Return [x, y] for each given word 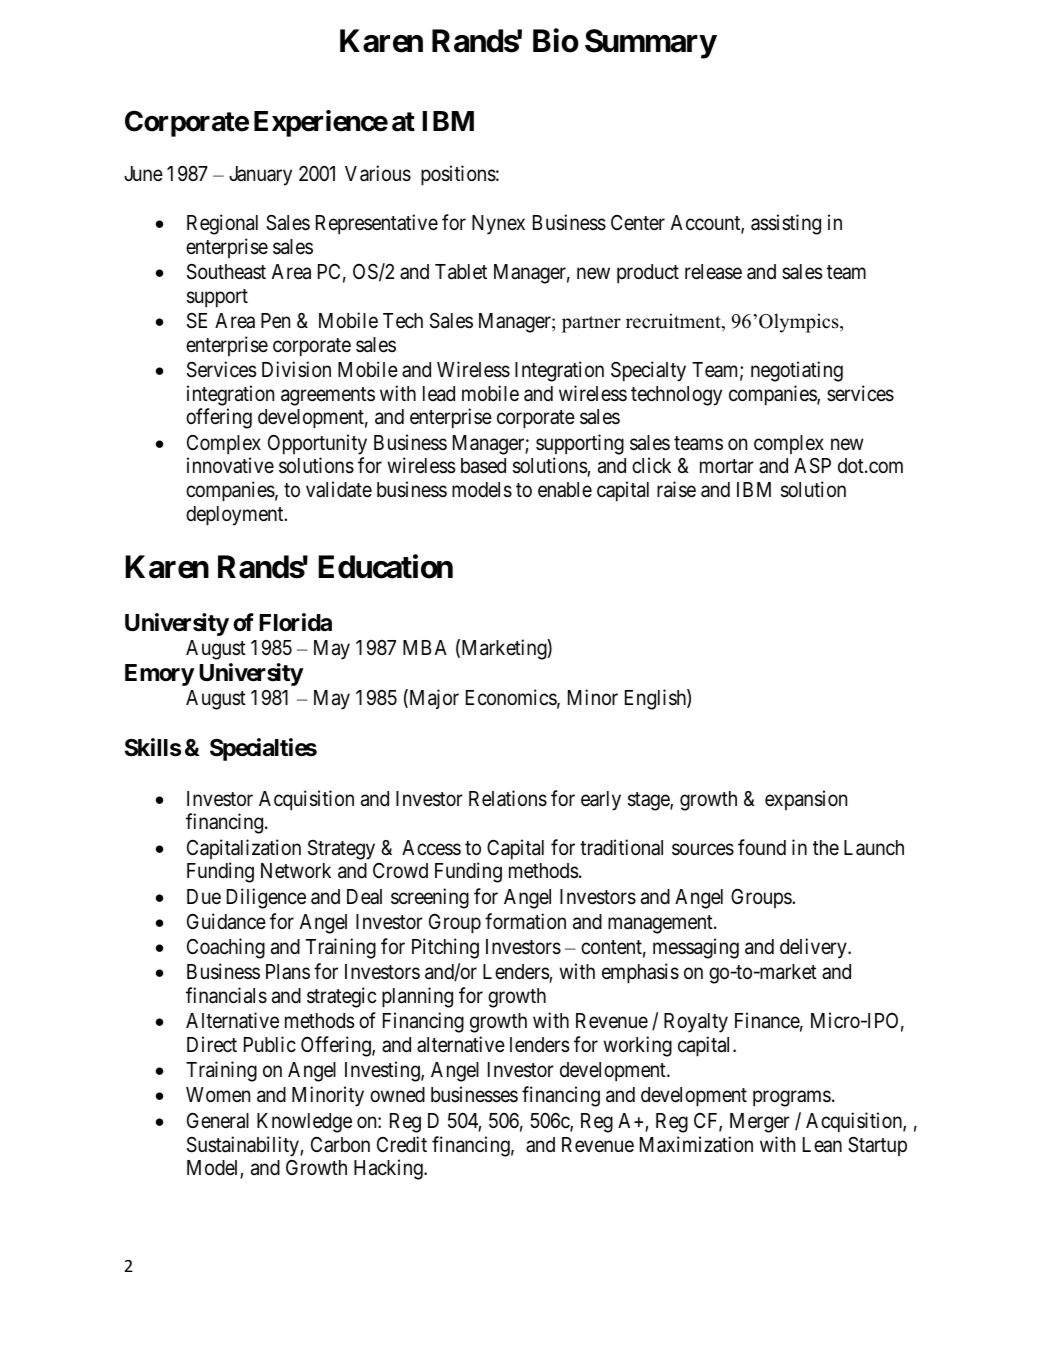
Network [296, 871]
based [483, 466]
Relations [508, 798]
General [218, 1120]
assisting [786, 224]
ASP [812, 466]
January [260, 176]
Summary [651, 44]
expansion [806, 800]
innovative [230, 465]
